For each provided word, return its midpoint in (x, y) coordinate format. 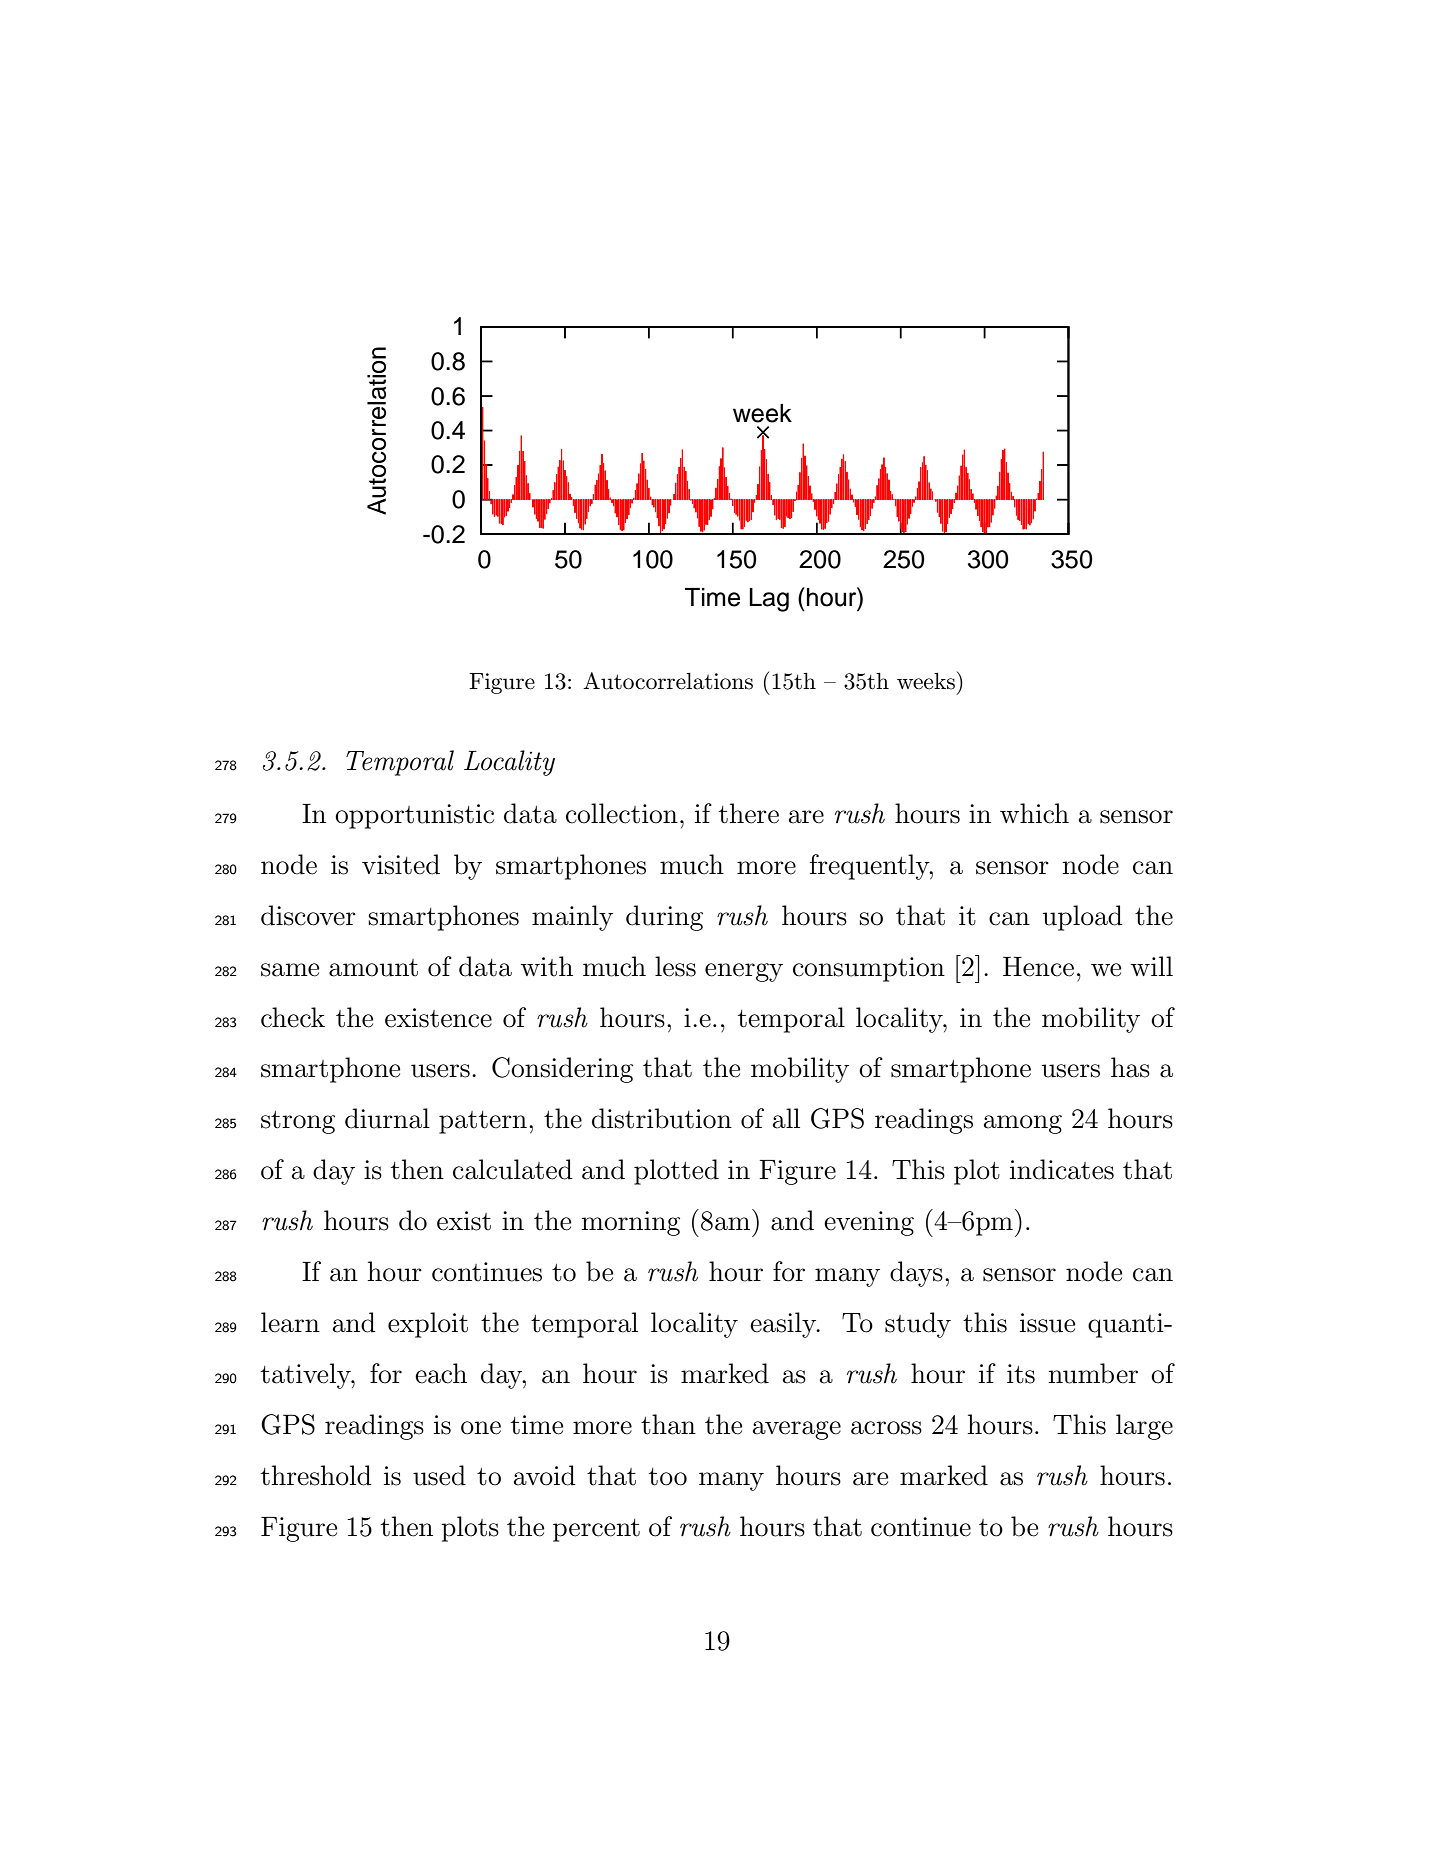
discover (308, 915)
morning (631, 1223)
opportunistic (414, 816)
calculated (513, 1169)
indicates (1062, 1169)
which (1034, 813)
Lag (769, 600)
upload (1083, 918)
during (664, 918)
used (439, 1475)
